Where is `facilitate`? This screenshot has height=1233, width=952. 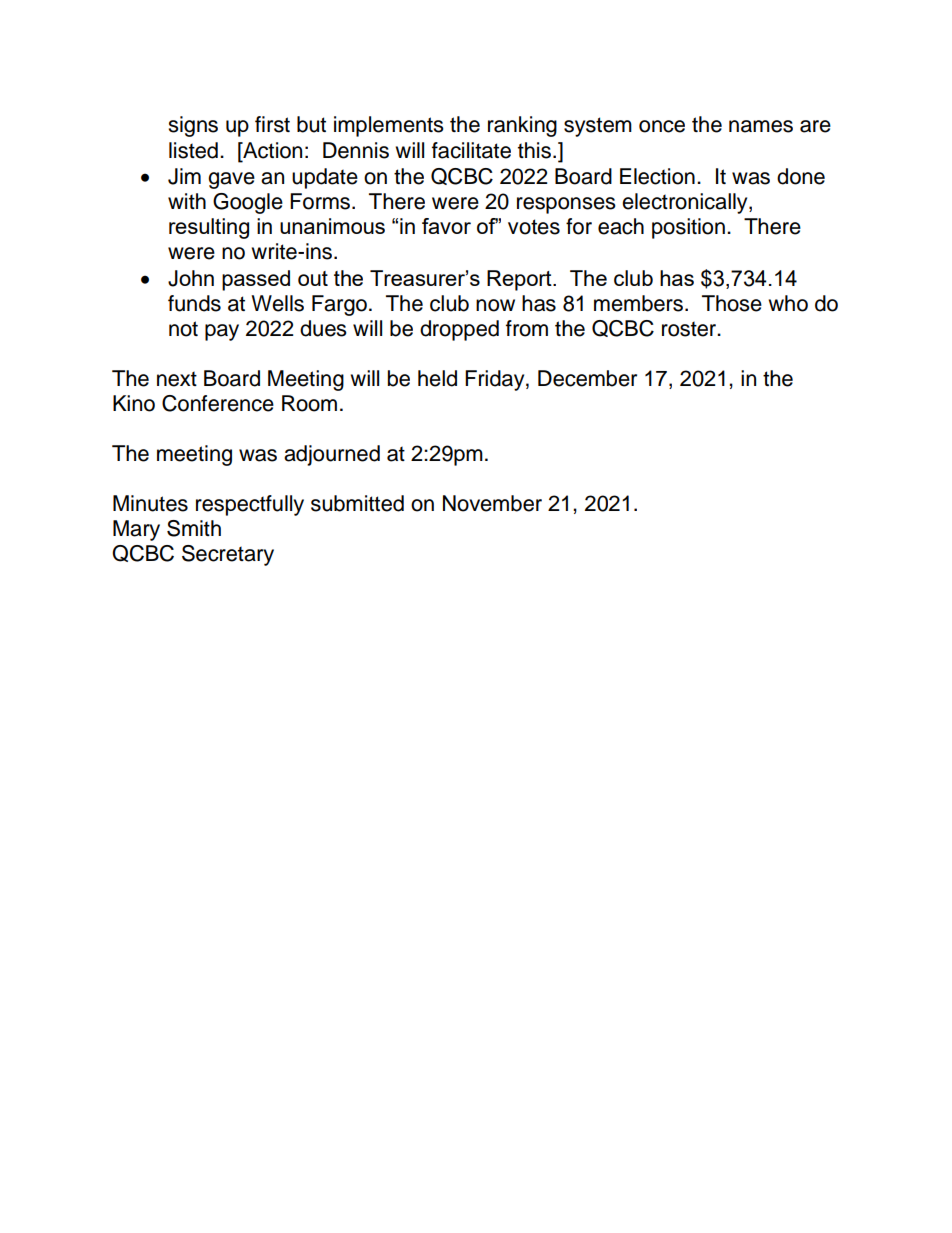 facilitate is located at coordinates (471, 150).
